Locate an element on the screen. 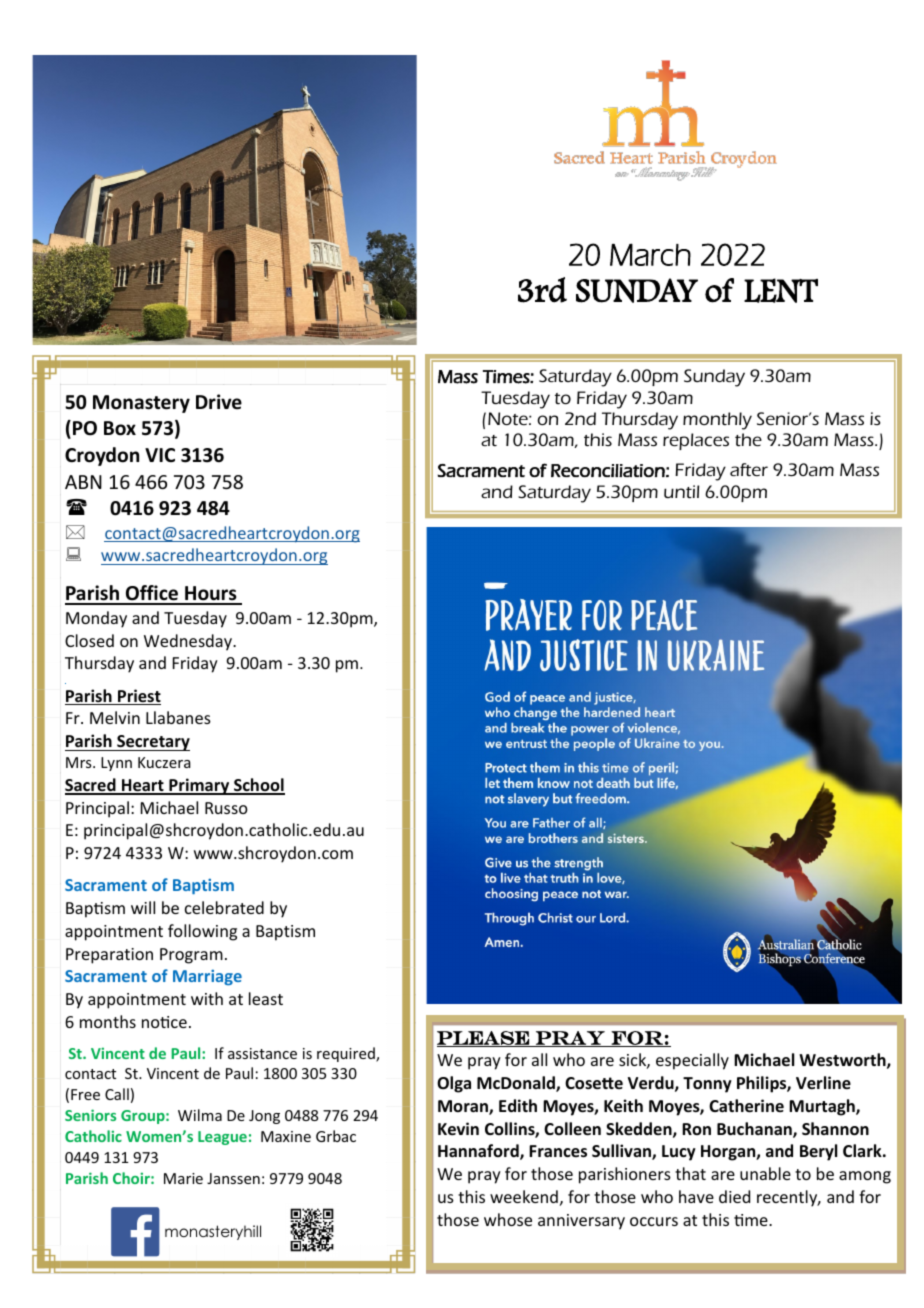  Drive is located at coordinates (219, 402).
